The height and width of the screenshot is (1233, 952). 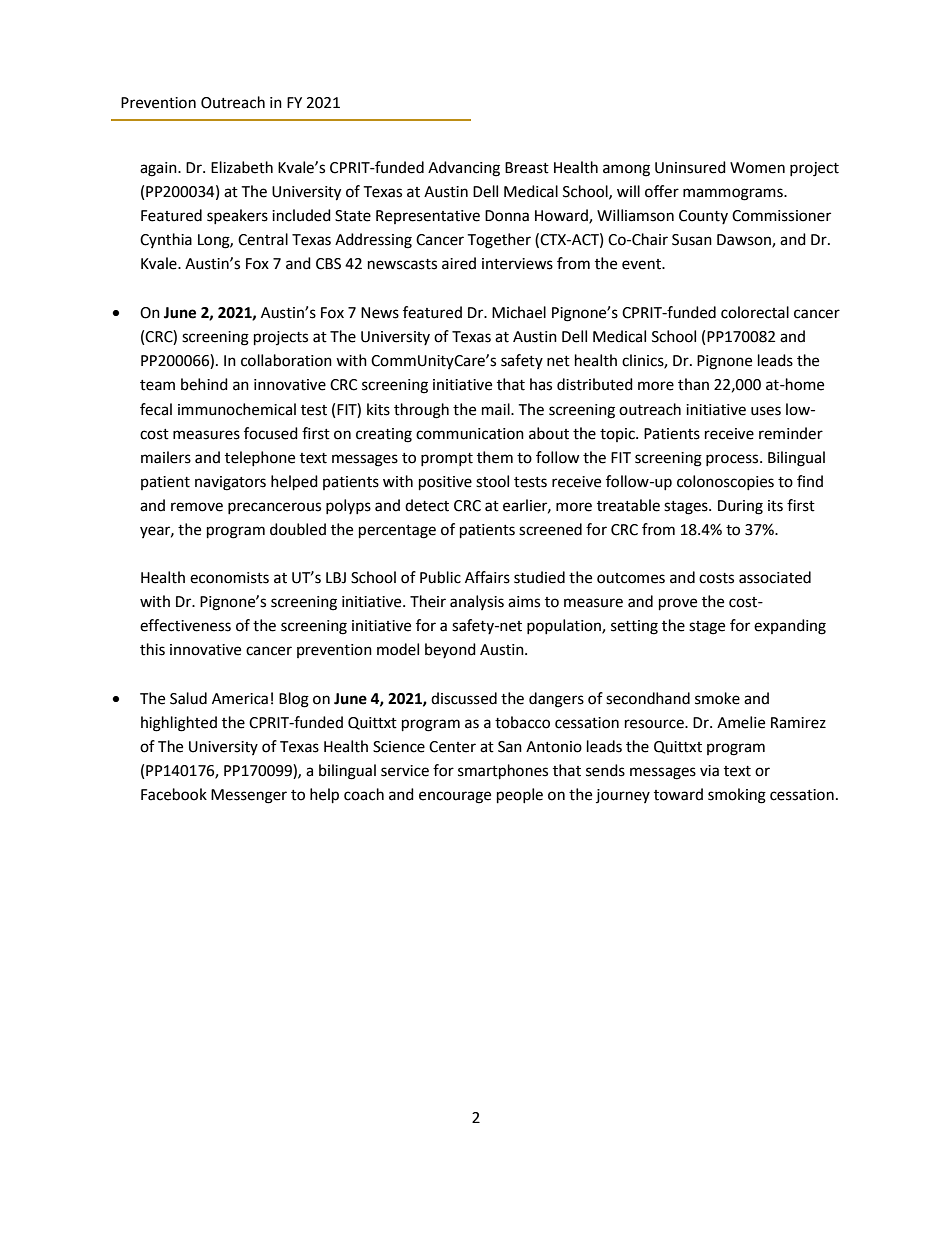 I want to click on Affairs, so click(x=487, y=577).
